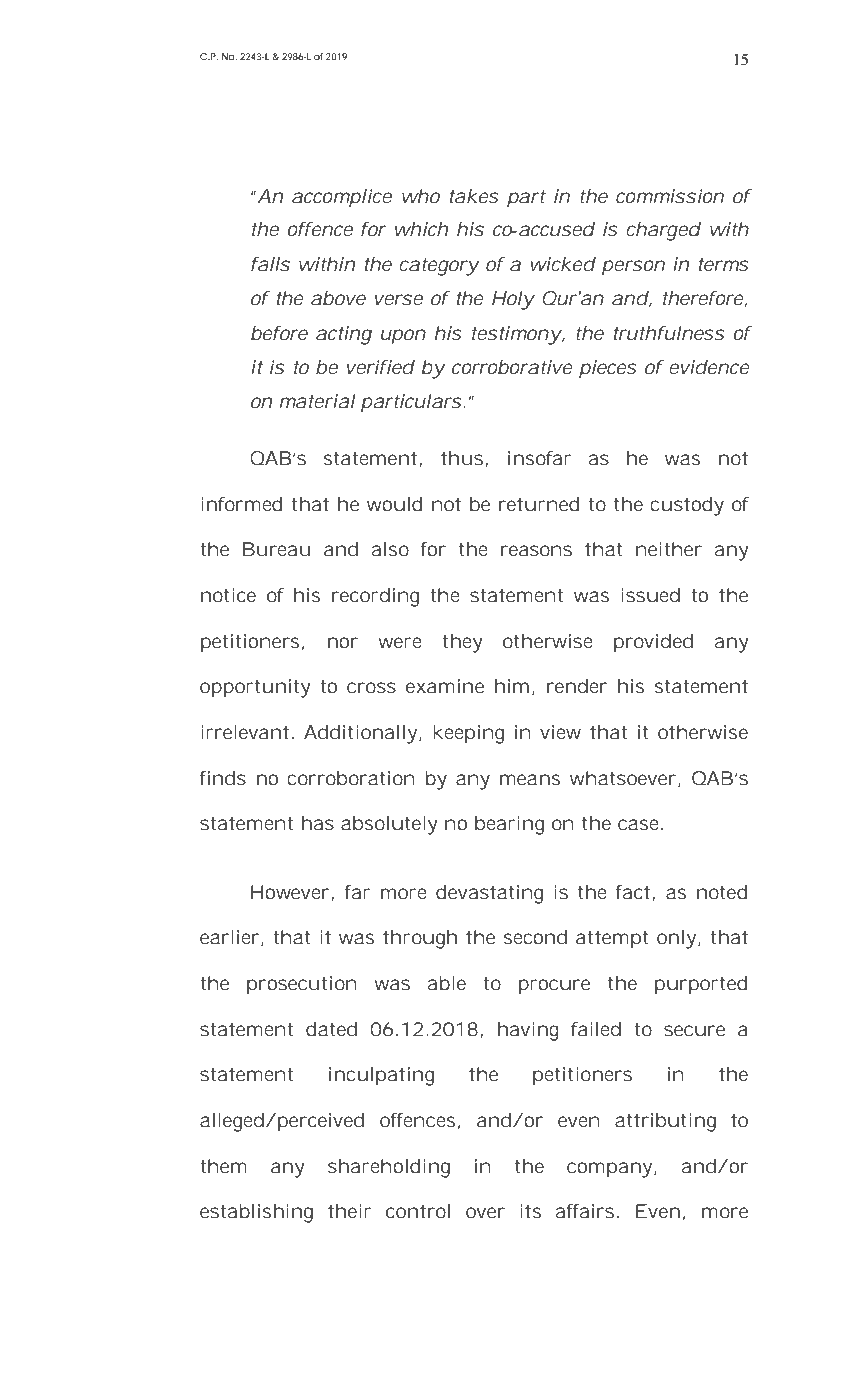 Image resolution: width=849 pixels, height=1400 pixels. Describe the element at coordinates (724, 264) in the document. I see `terms` at that location.
